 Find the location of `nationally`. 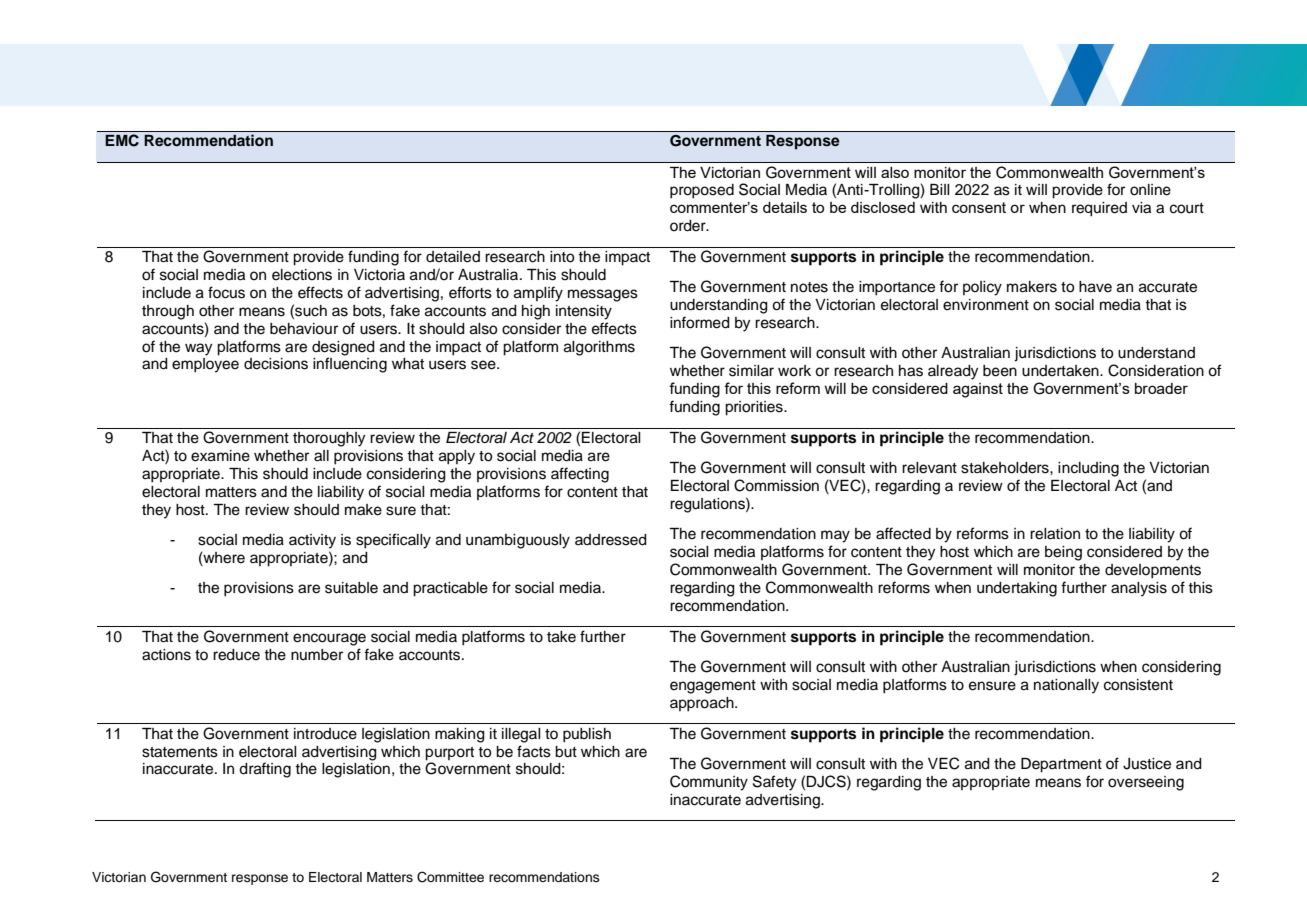

nationally is located at coordinates (1066, 686).
